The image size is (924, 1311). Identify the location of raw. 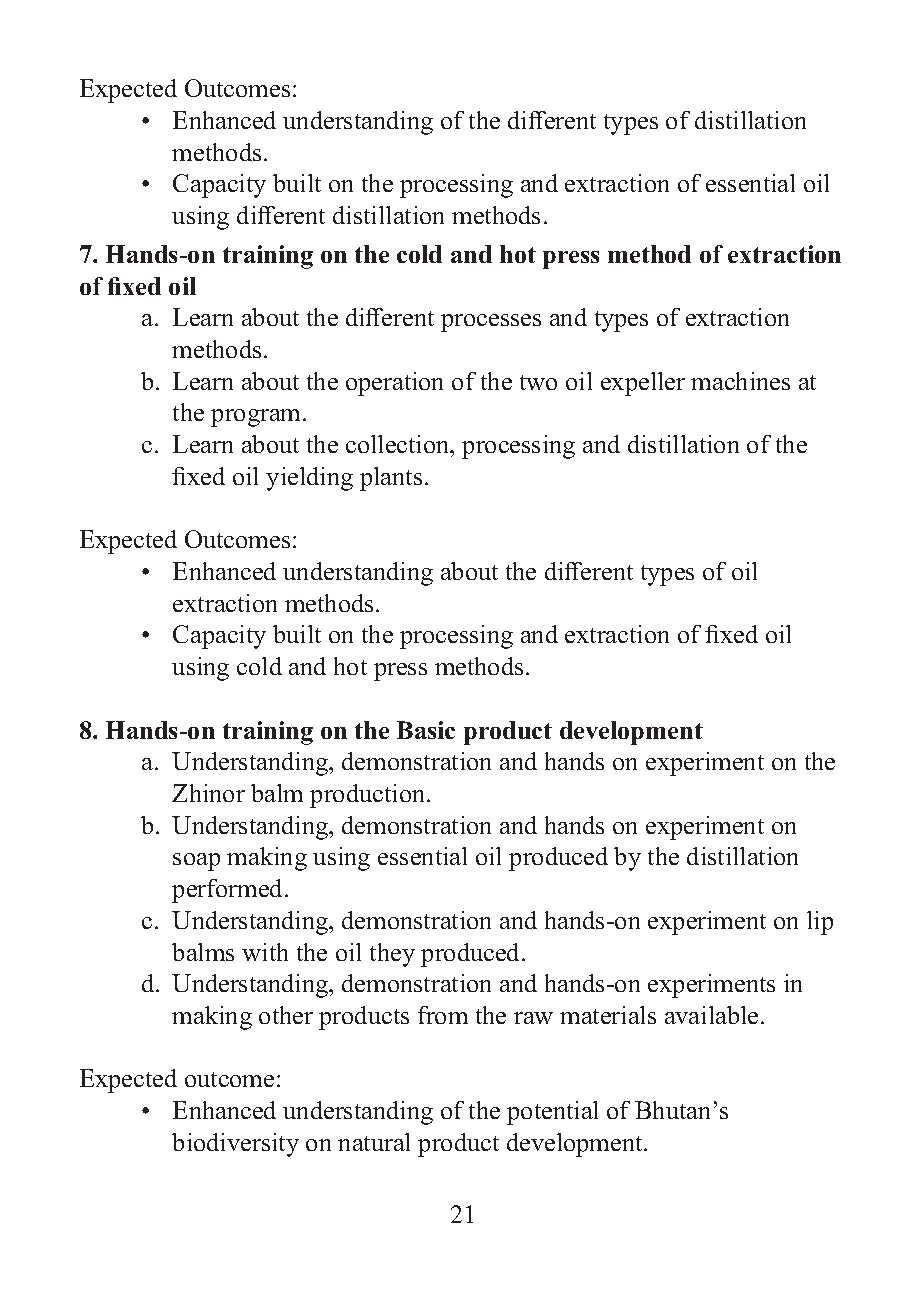
(533, 1018).
